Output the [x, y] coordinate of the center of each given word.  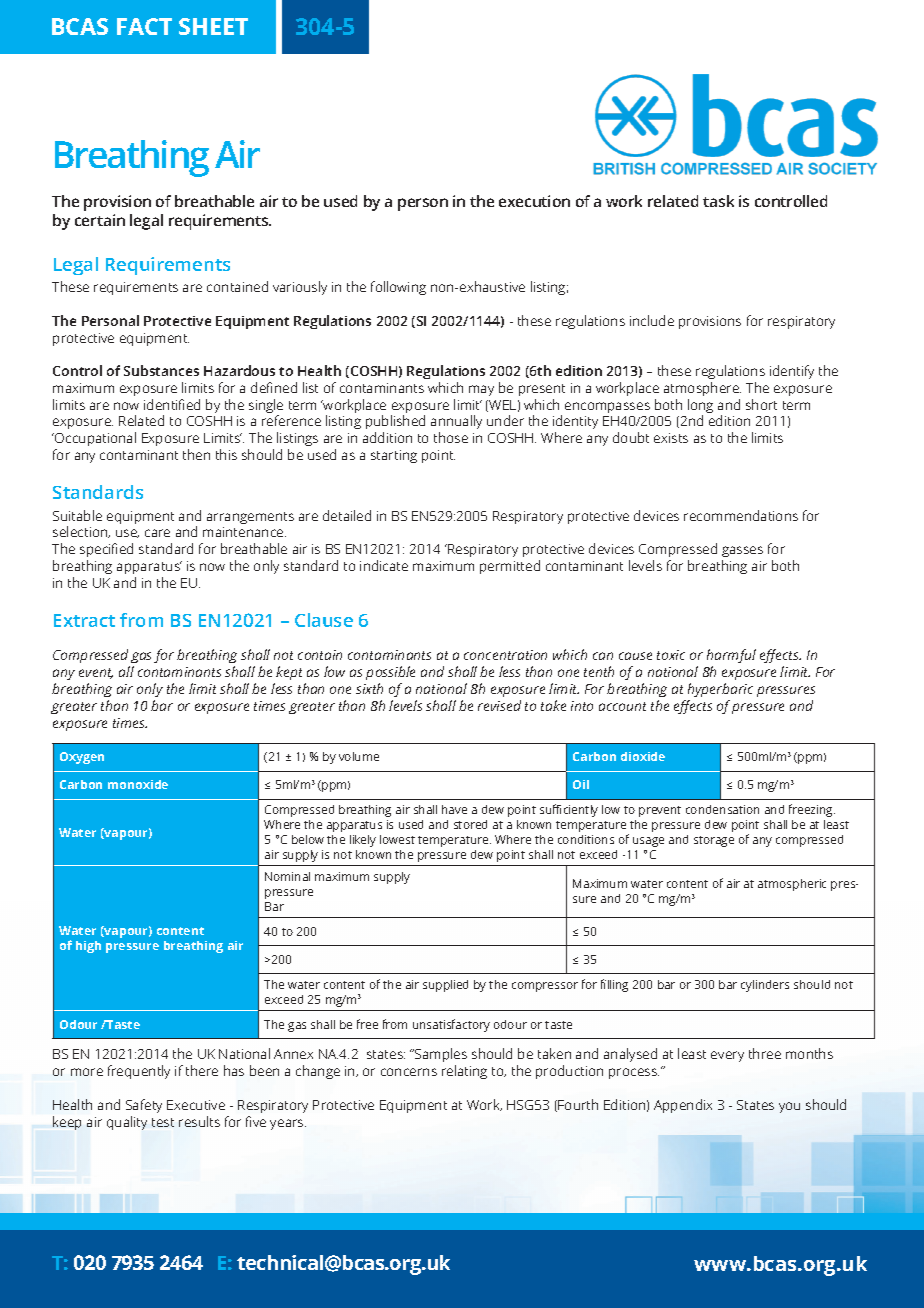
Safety [144, 1106]
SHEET [213, 26]
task [718, 201]
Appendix [683, 1106]
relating [464, 1072]
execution [534, 201]
